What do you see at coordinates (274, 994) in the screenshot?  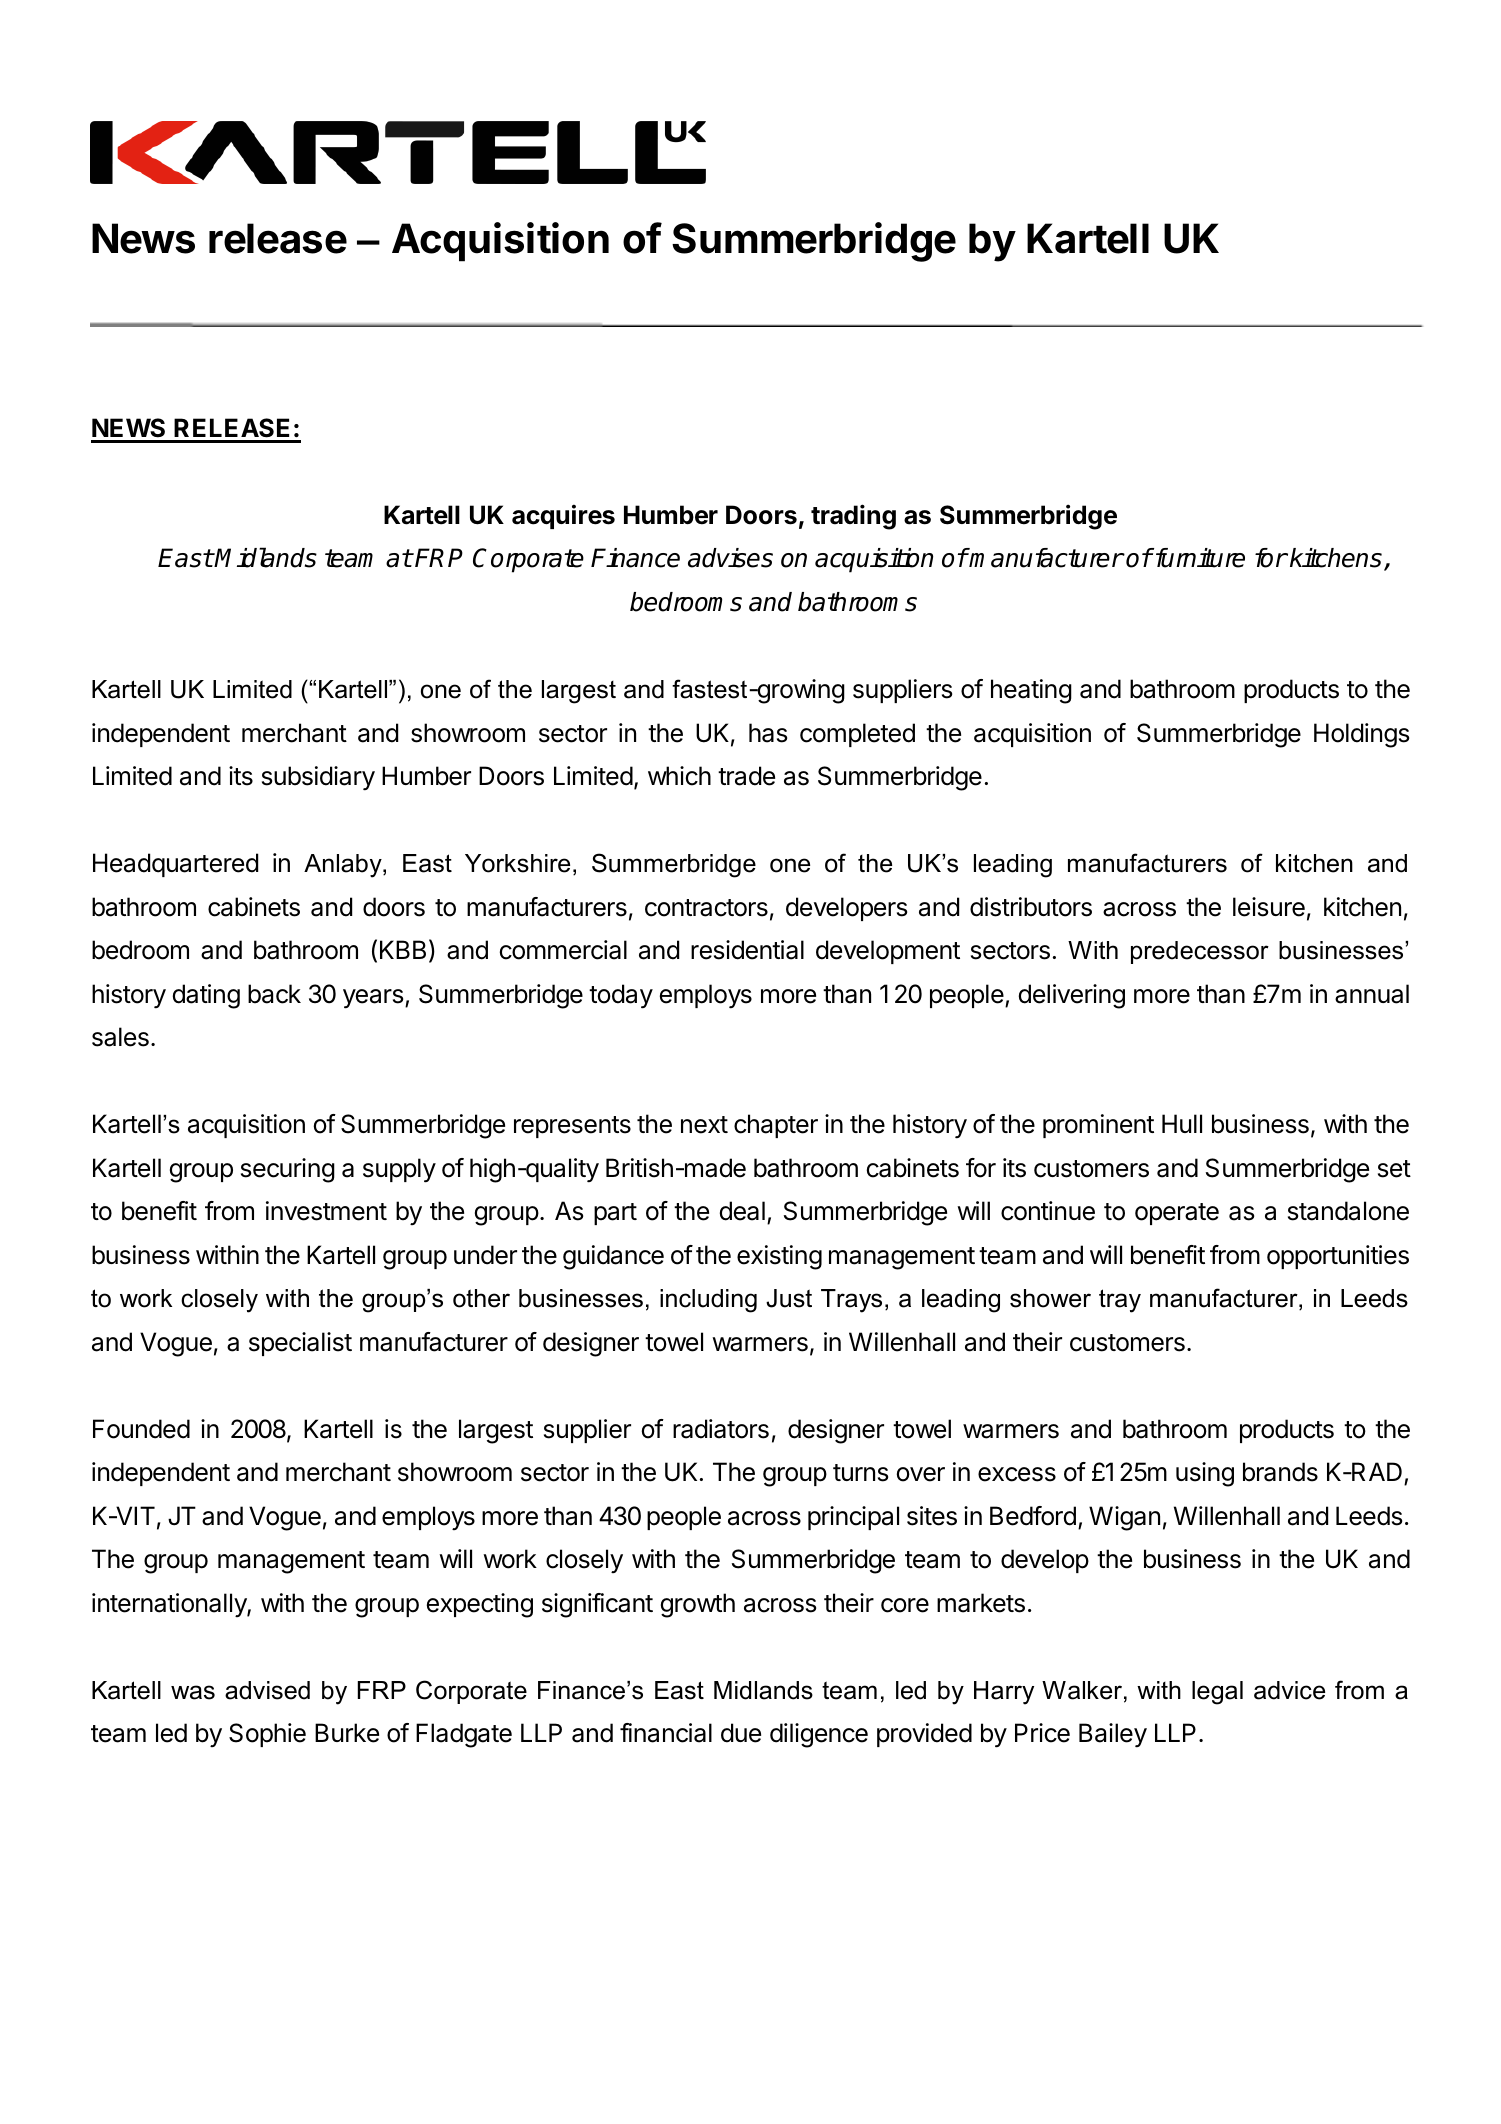 I see `back` at bounding box center [274, 994].
